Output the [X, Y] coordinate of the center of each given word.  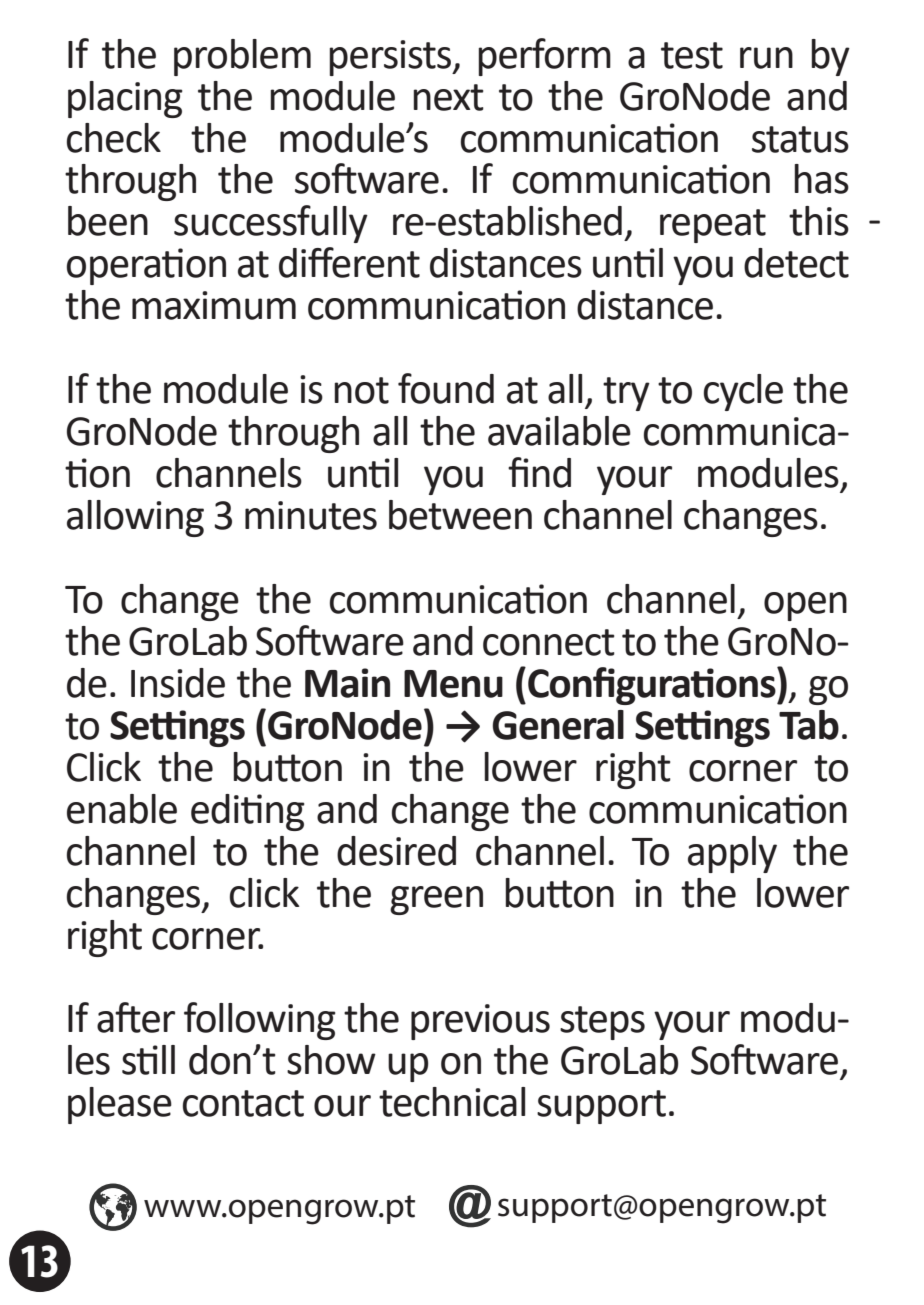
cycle [743, 392]
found [446, 388]
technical [452, 1102]
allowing [135, 518]
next [448, 97]
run [766, 58]
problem [242, 57]
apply [732, 854]
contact [243, 1103]
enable [122, 809]
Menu [453, 684]
